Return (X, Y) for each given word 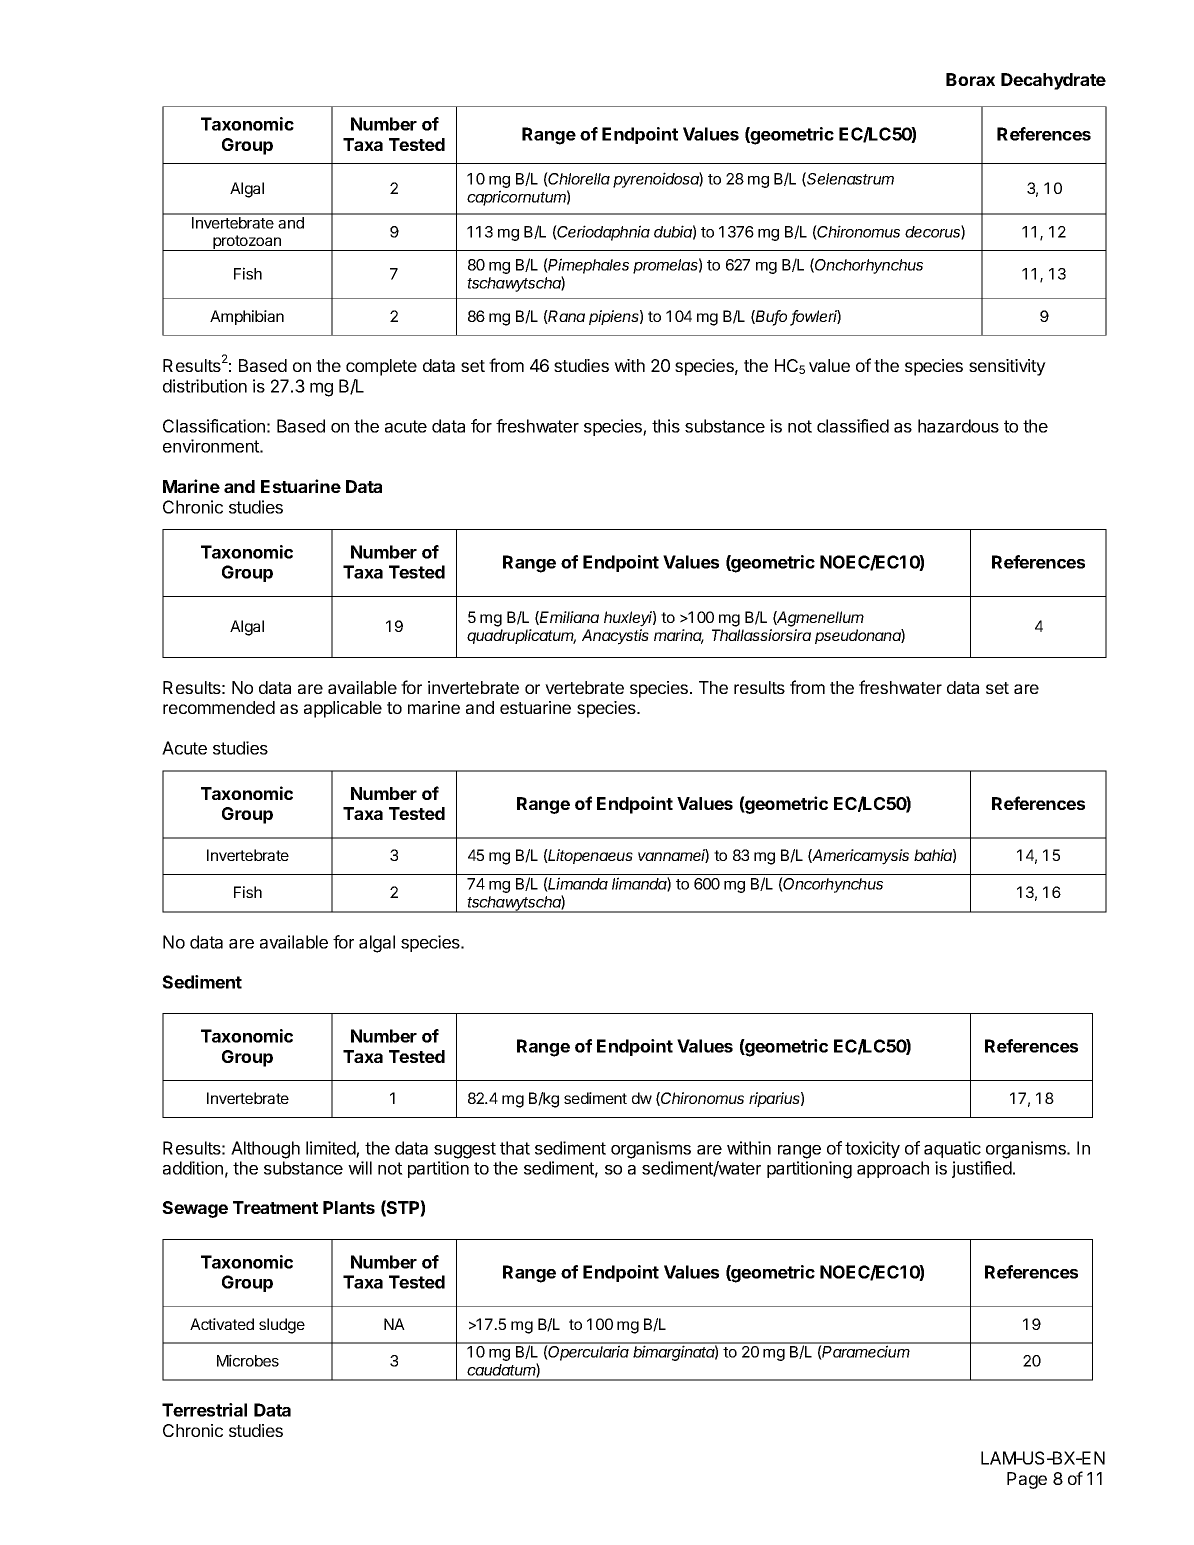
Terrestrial (204, 1410)
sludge (282, 1326)
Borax (970, 79)
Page (1027, 1480)
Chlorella (578, 179)
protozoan (247, 243)
